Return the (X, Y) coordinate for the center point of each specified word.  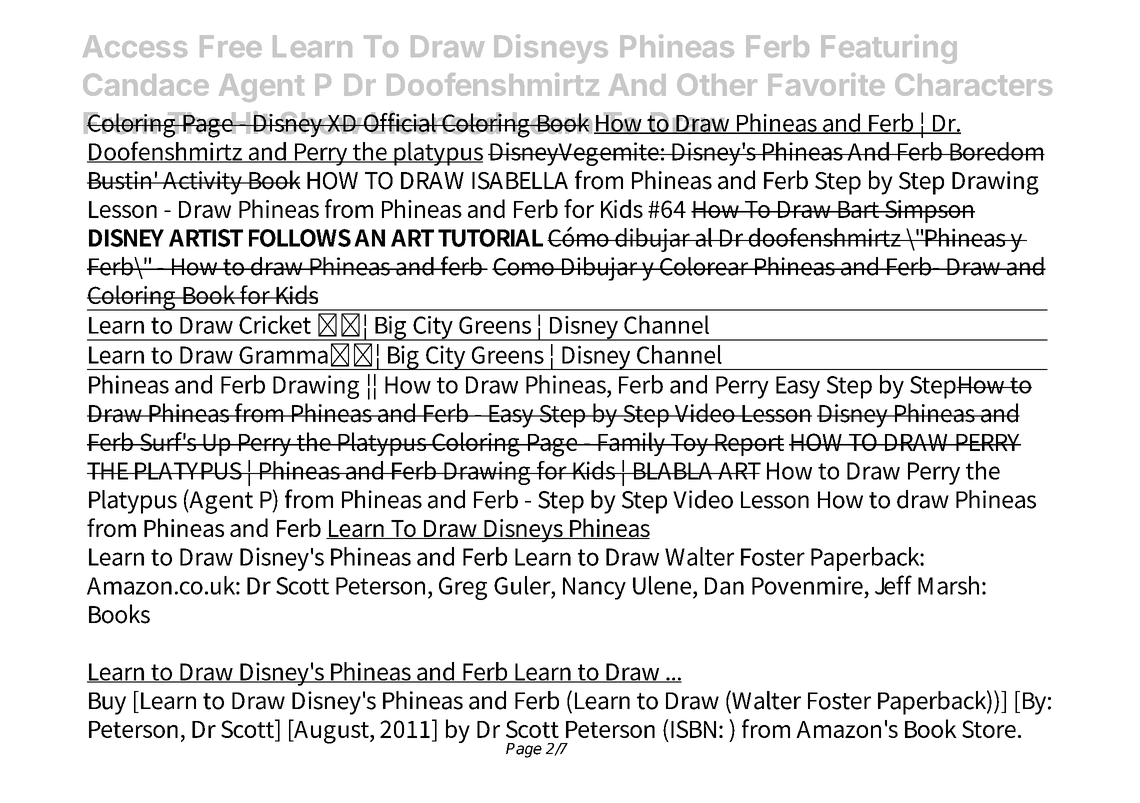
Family (632, 444)
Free (231, 46)
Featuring (889, 49)
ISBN (693, 729)
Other (717, 84)
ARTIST (206, 238)
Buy (107, 703)
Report (748, 445)
